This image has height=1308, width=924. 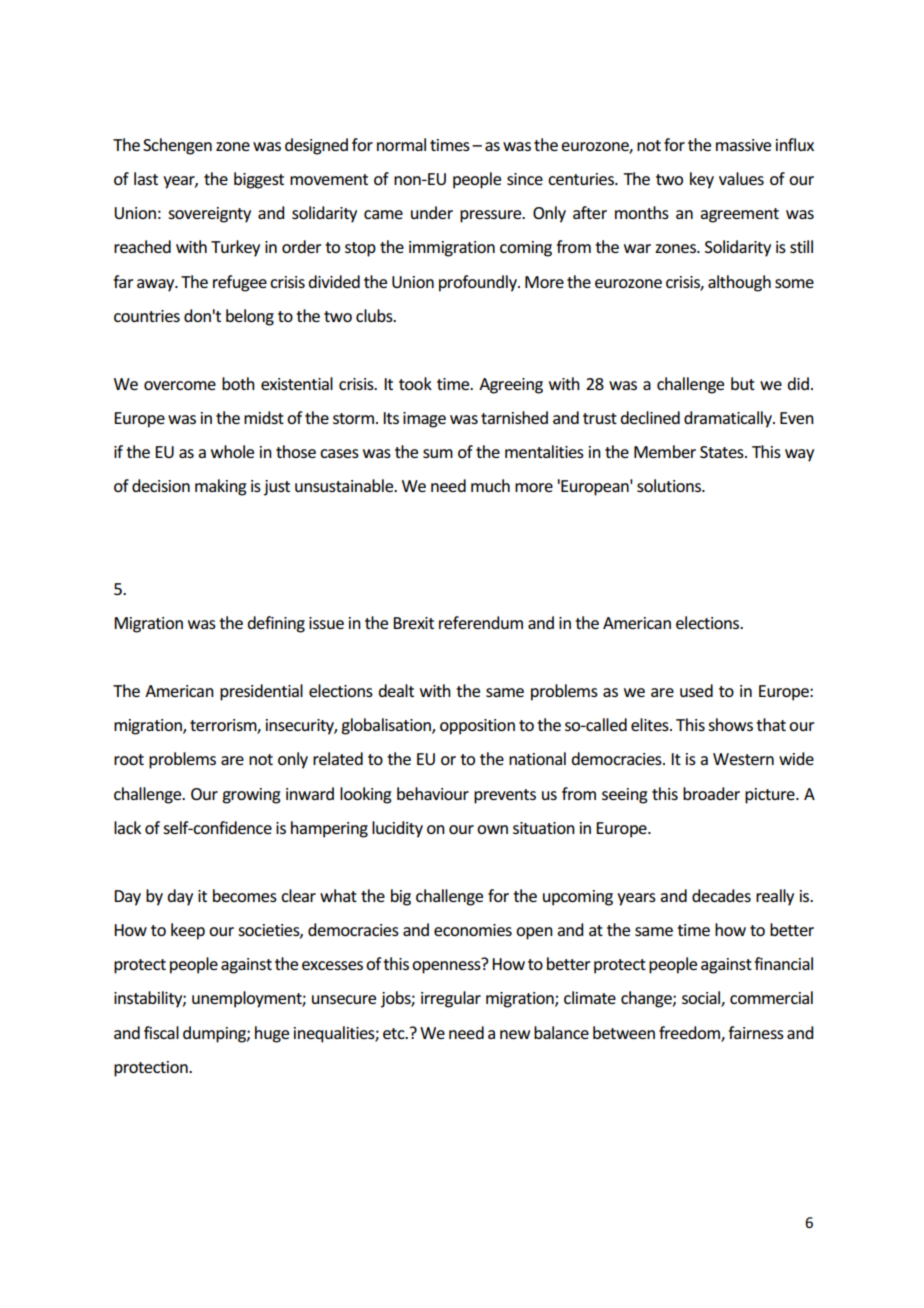 What do you see at coordinates (451, 999) in the image?
I see `irregular` at bounding box center [451, 999].
